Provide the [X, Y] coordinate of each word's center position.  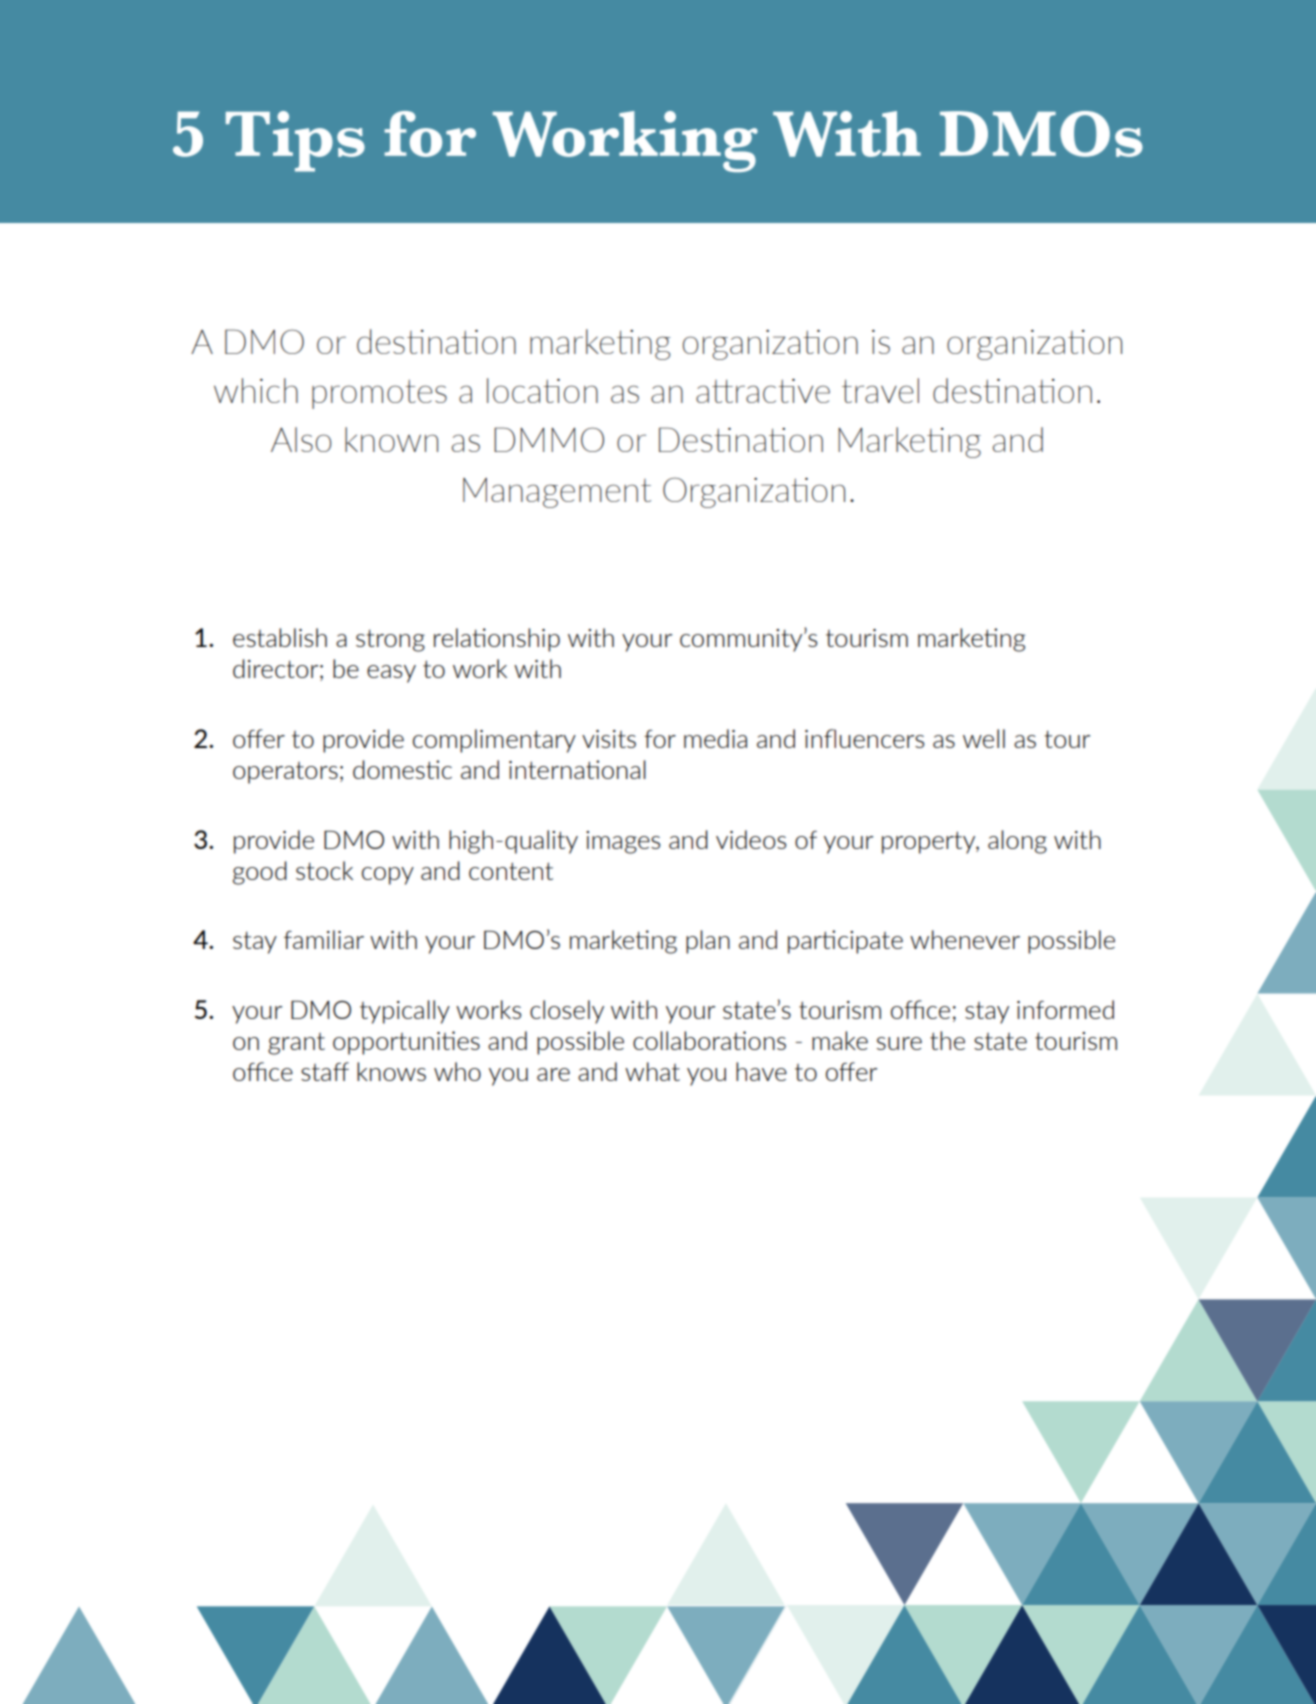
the [947, 1040]
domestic [402, 769]
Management [557, 493]
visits [609, 739]
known [391, 439]
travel [880, 390]
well [984, 738]
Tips [295, 141]
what [652, 1071]
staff [325, 1071]
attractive [763, 391]
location [542, 390]
